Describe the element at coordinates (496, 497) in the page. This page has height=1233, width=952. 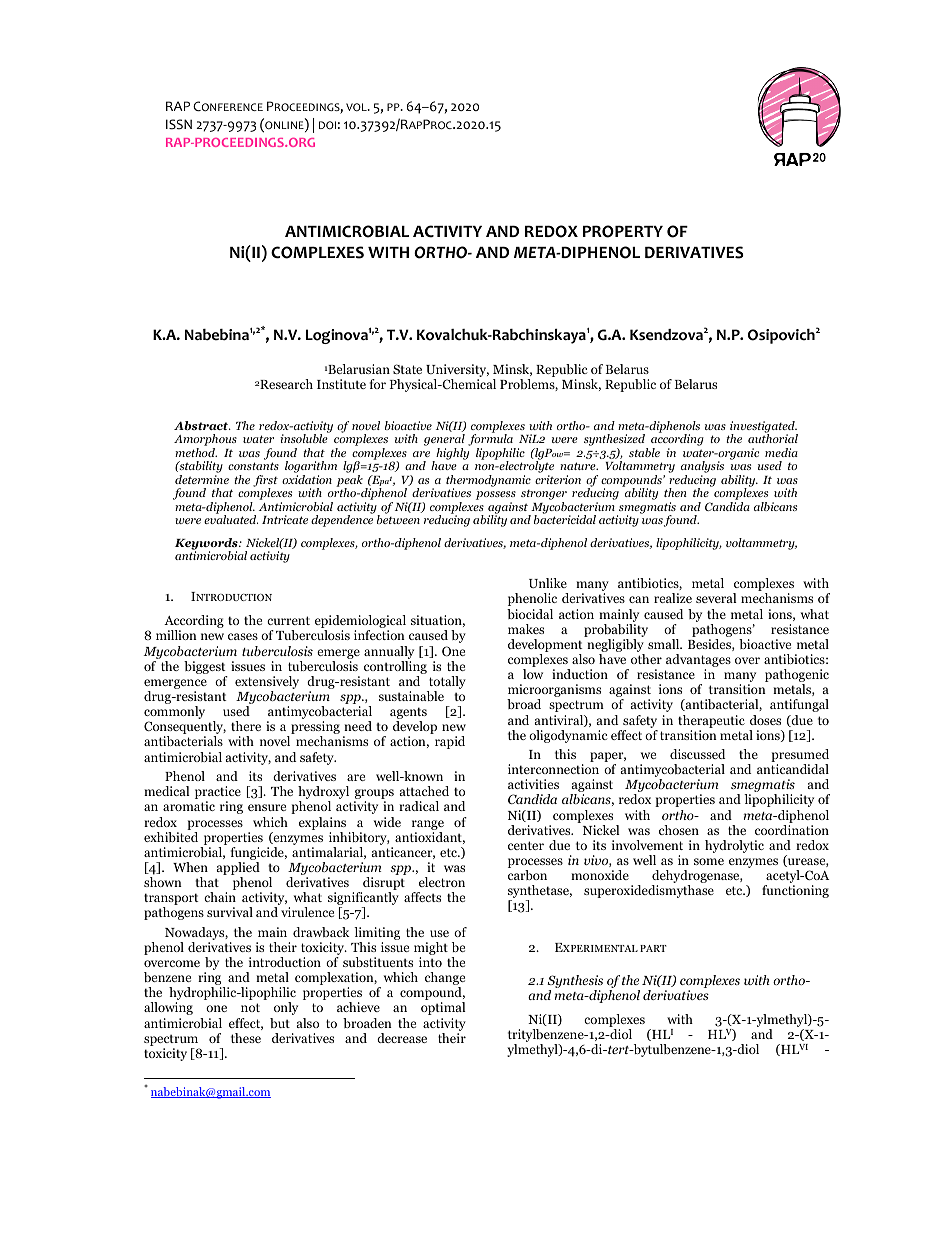
I see `possess` at that location.
